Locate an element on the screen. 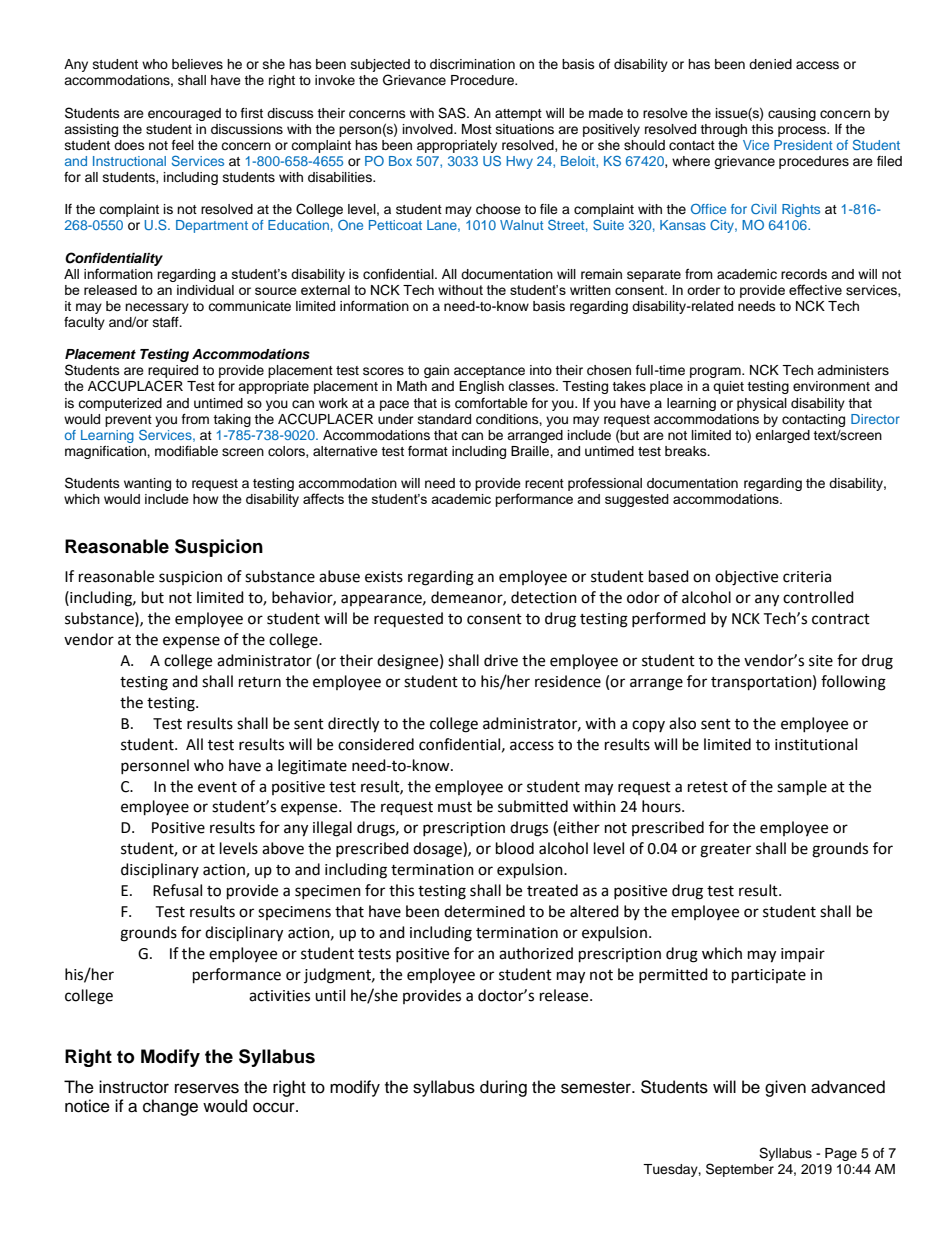  September is located at coordinates (740, 1170).
